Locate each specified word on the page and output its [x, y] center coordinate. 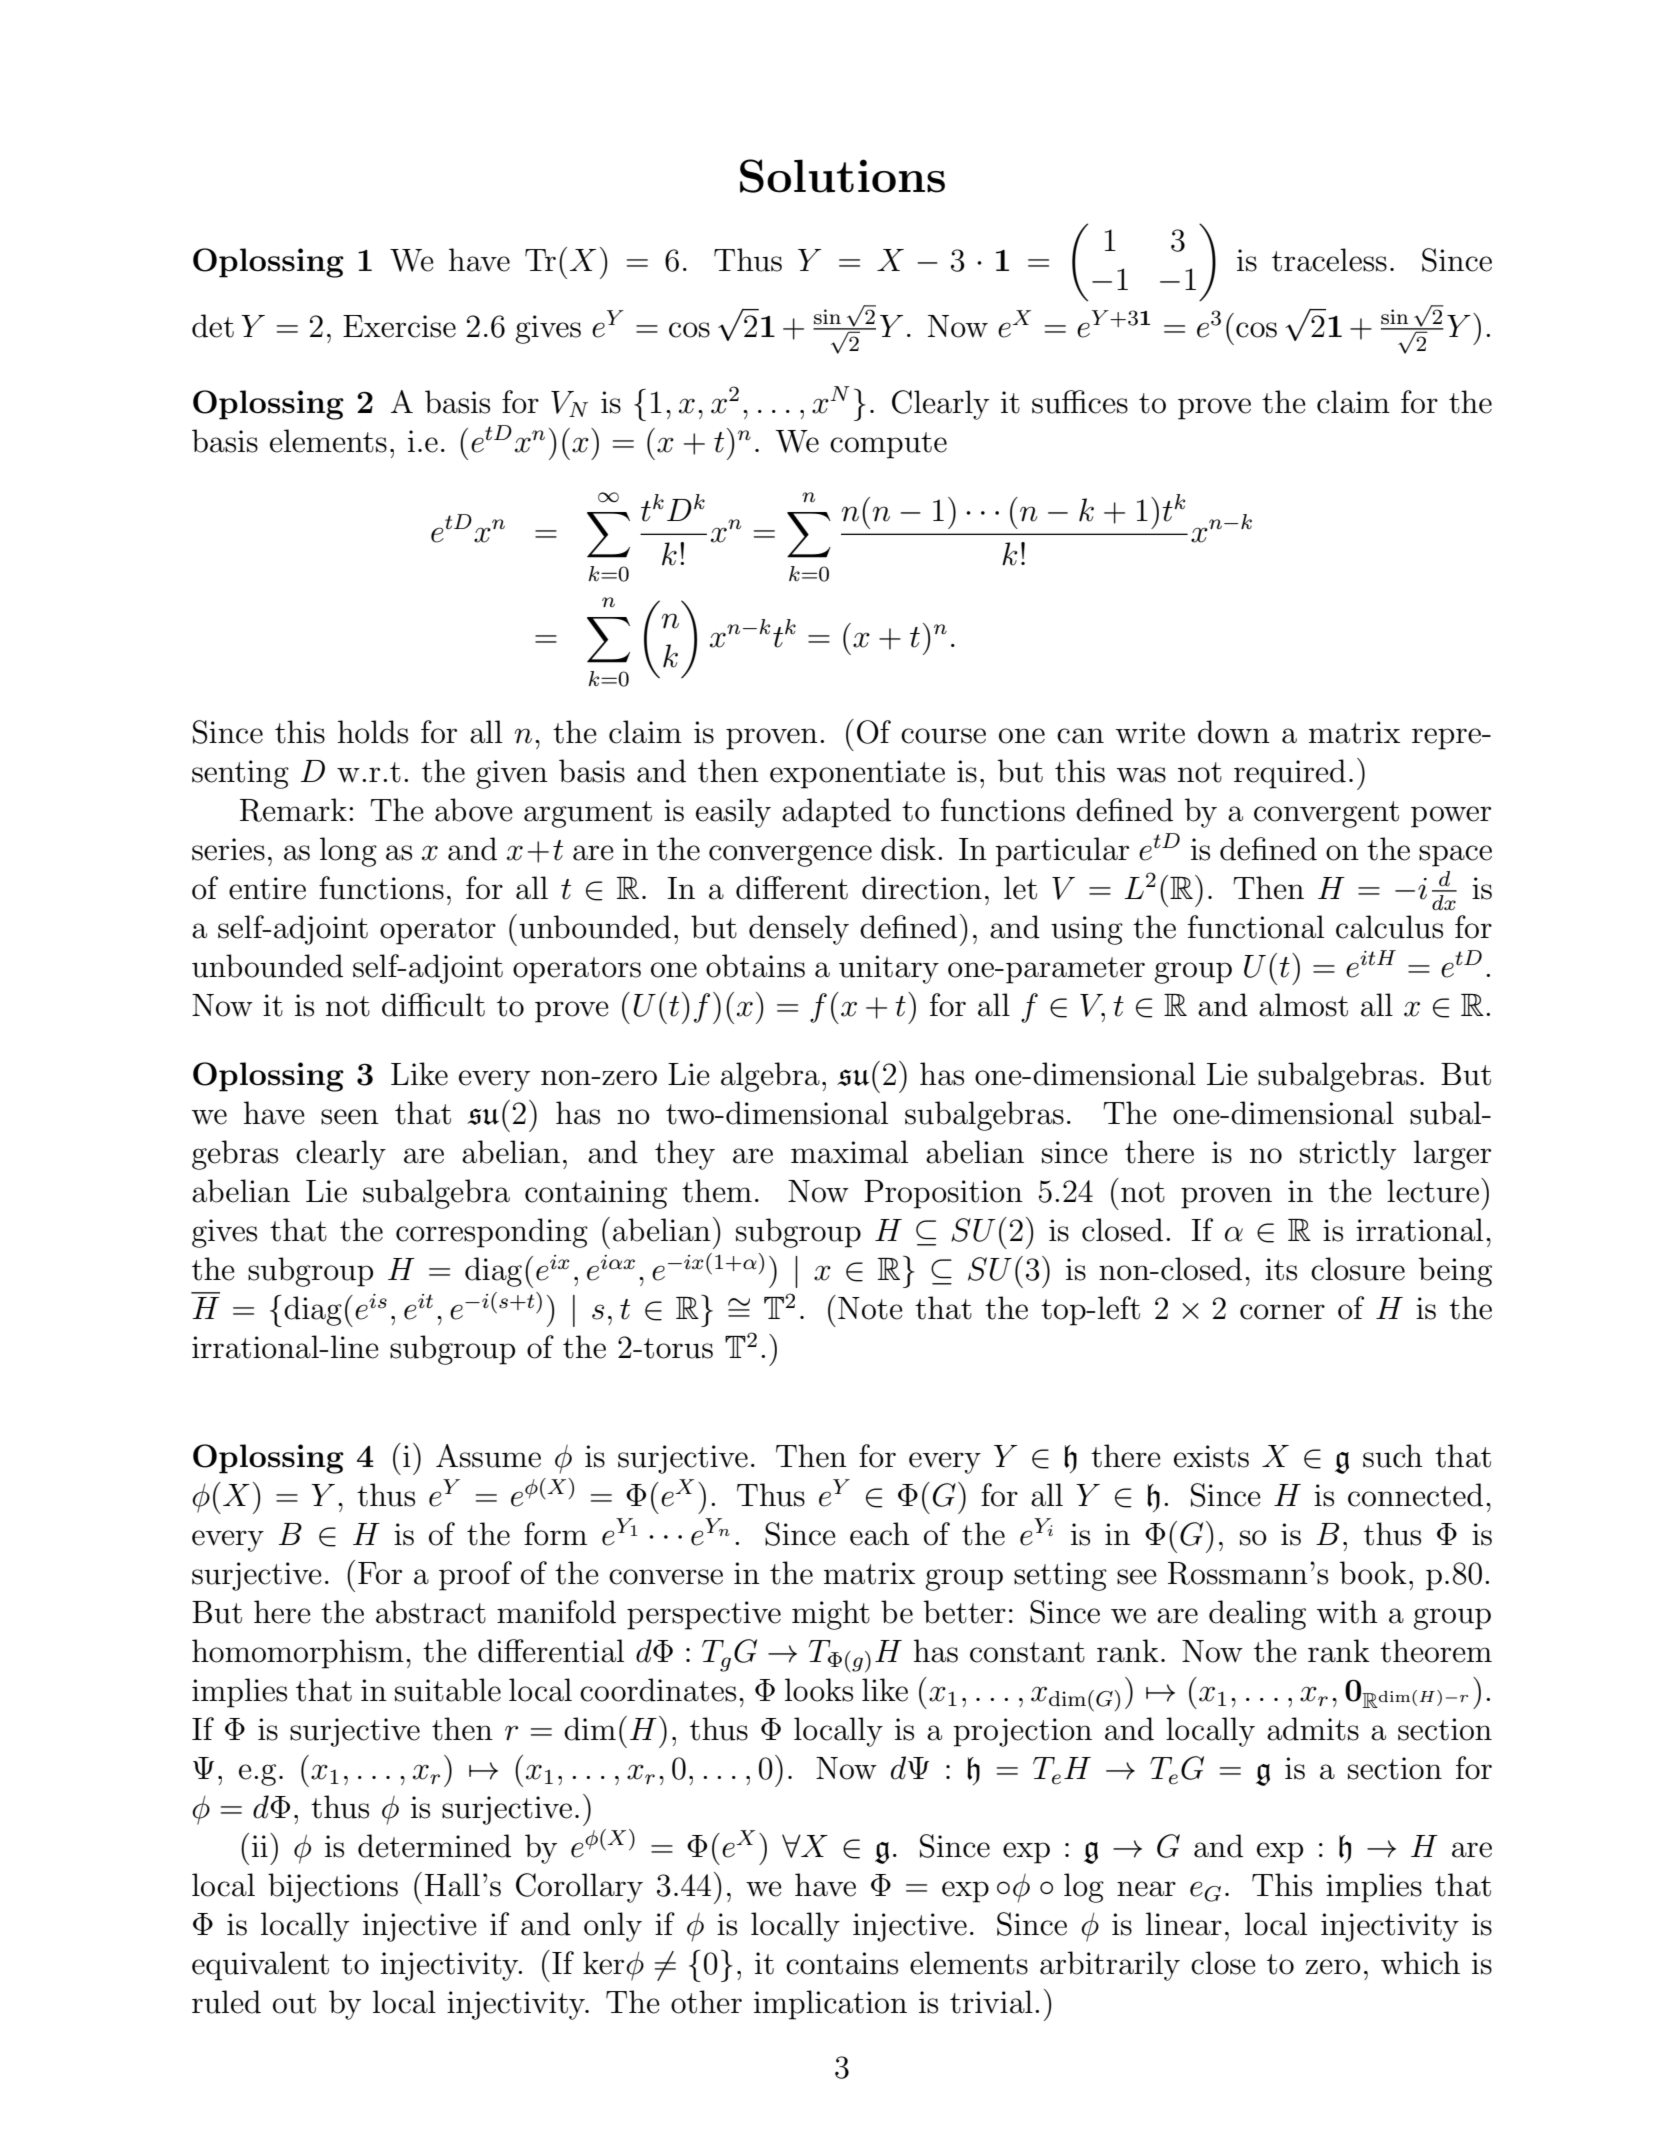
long [348, 852]
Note [870, 1308]
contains [842, 1963]
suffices [1080, 402]
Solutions [842, 176]
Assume [488, 1456]
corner [1282, 1312]
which [1420, 1963]
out [294, 2003]
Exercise [399, 326]
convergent [1326, 814]
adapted [836, 813]
